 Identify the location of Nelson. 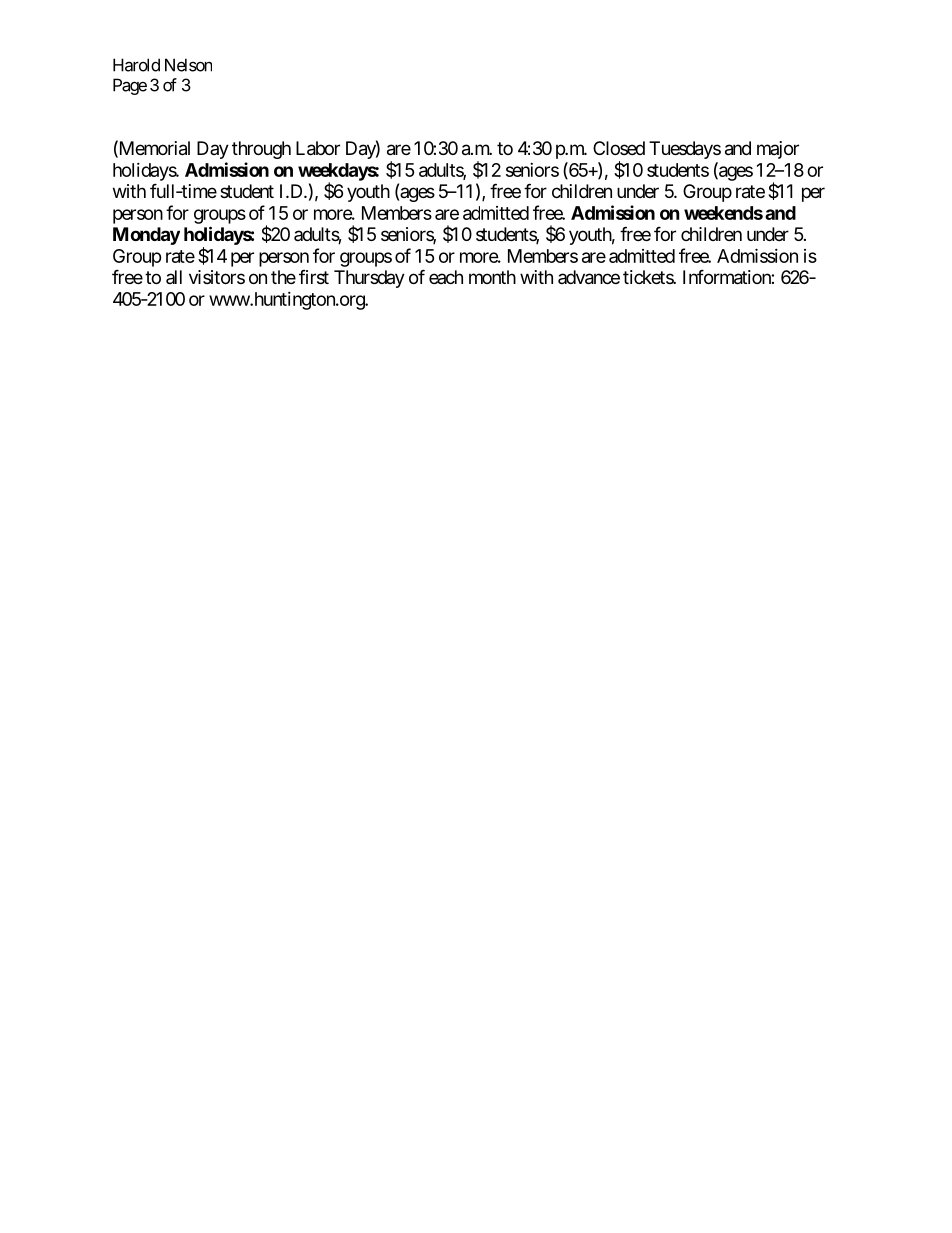
(188, 65).
